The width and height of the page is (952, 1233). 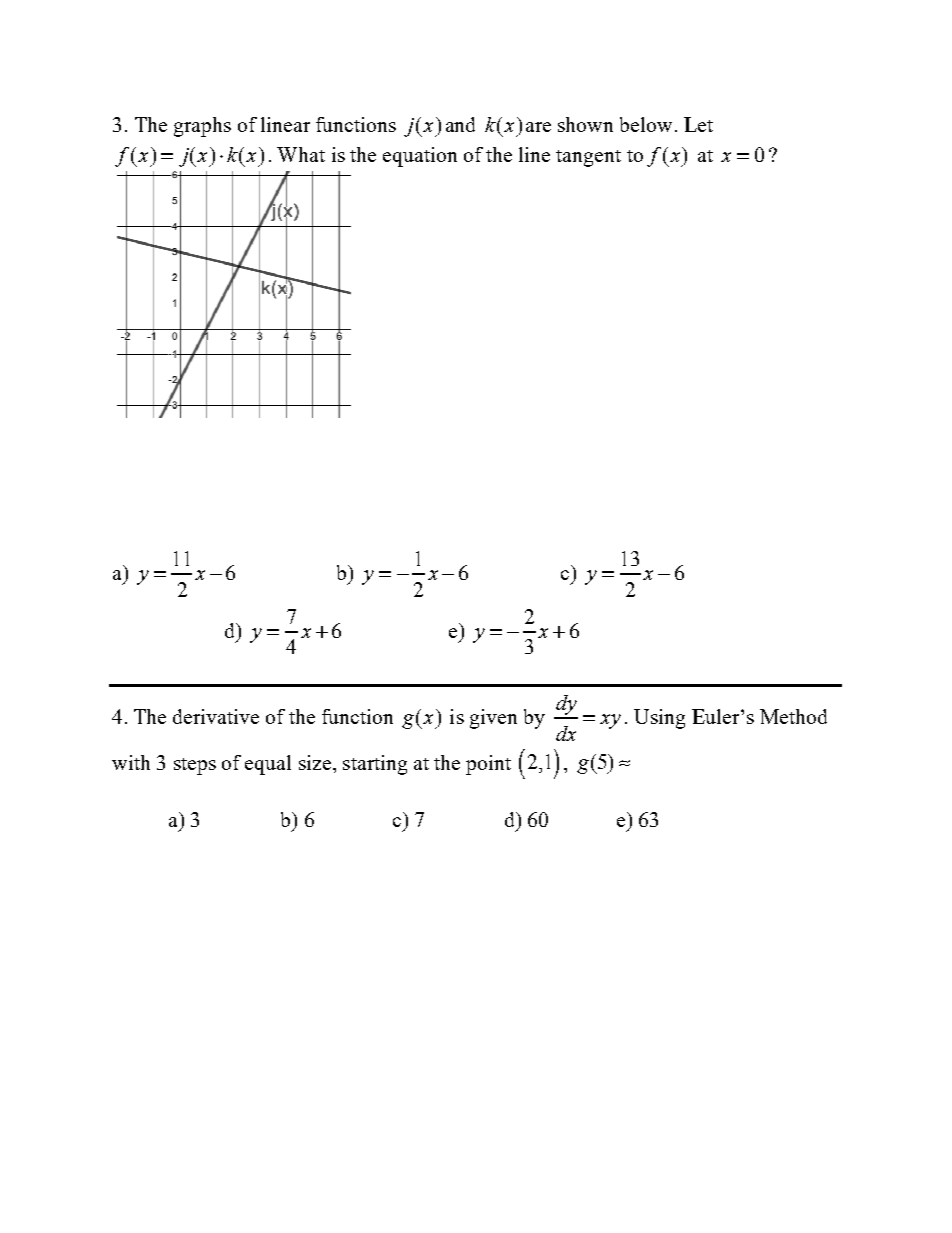 I want to click on Using, so click(x=659, y=719).
